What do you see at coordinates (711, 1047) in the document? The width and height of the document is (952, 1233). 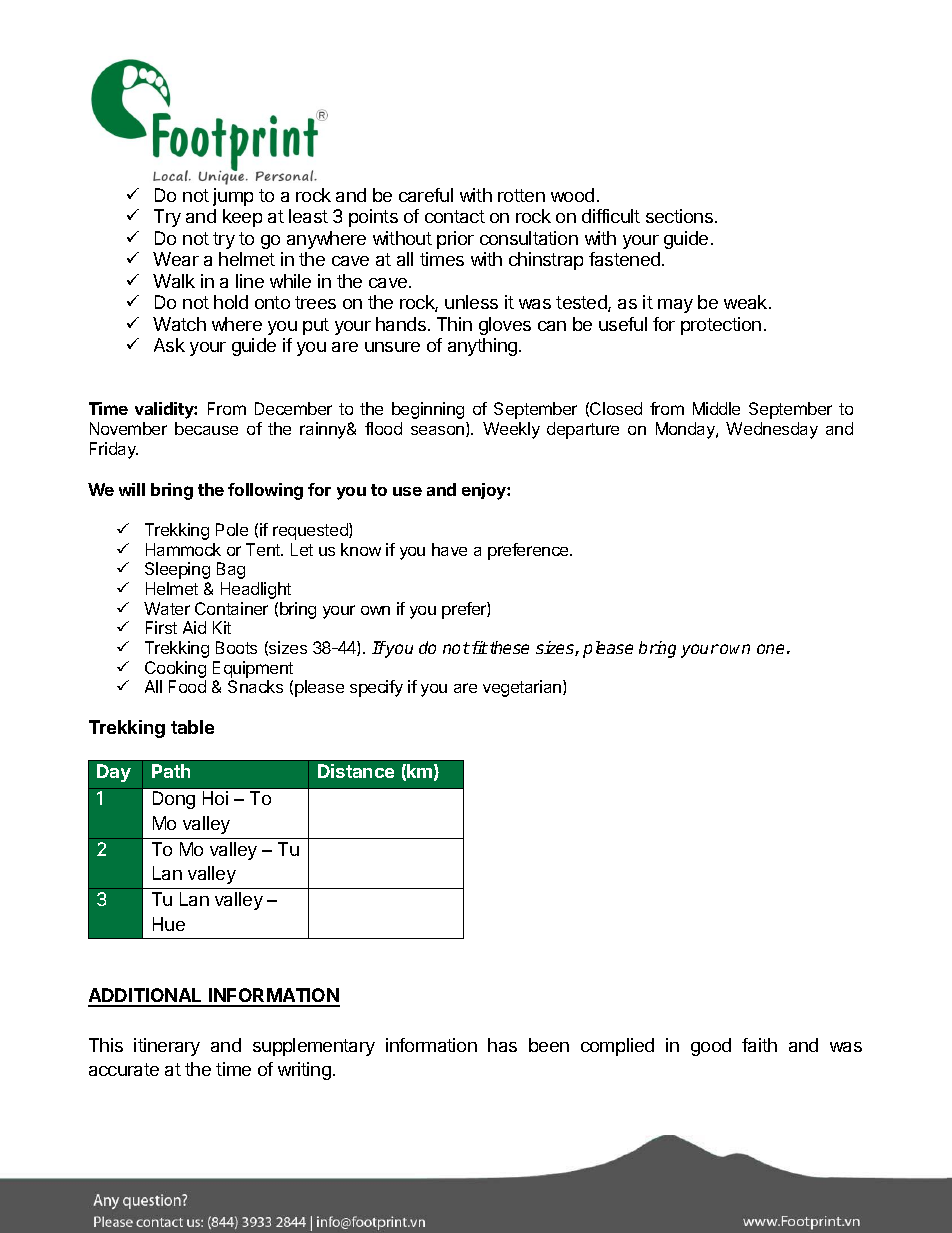 I see `good` at bounding box center [711, 1047].
